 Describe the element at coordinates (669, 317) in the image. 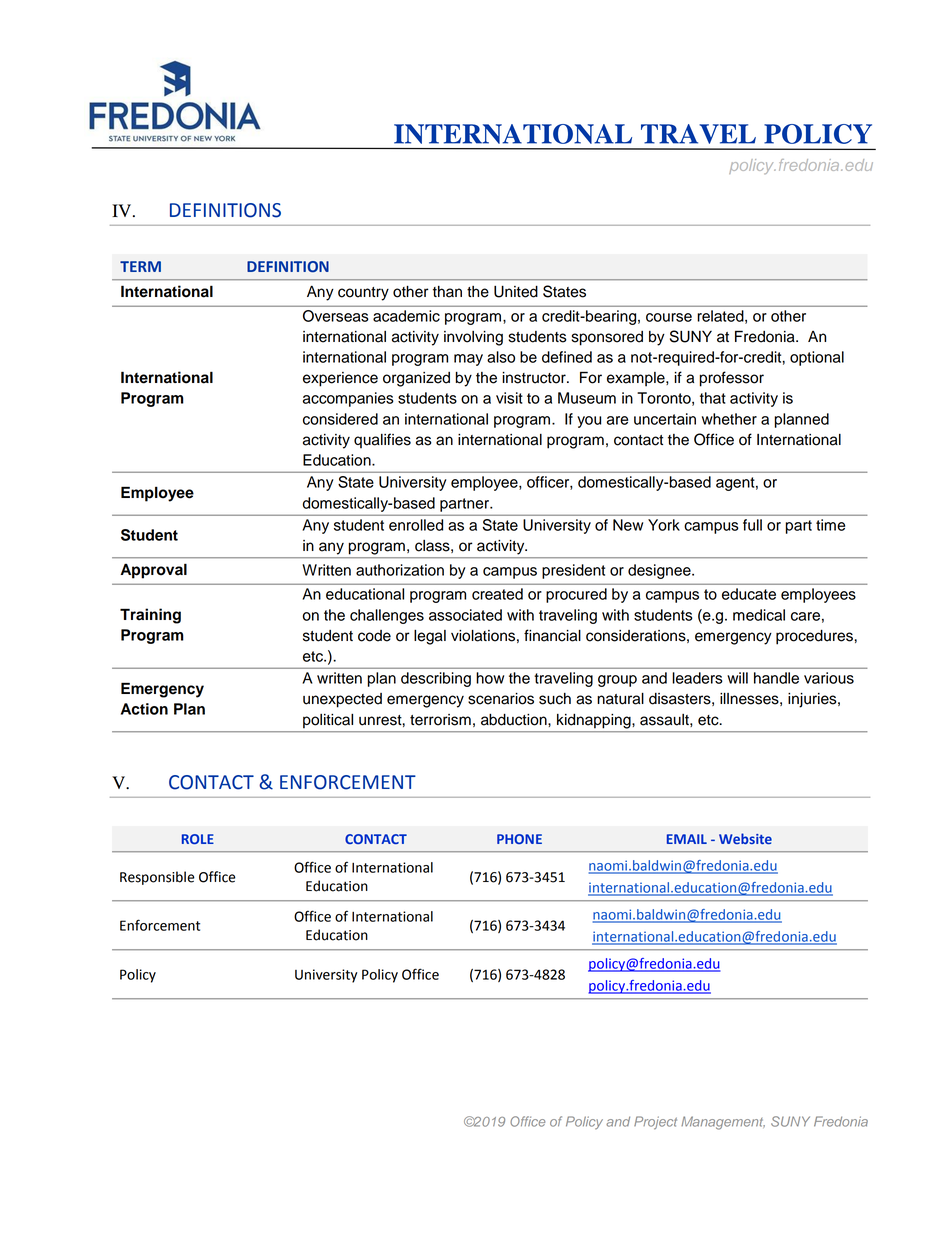

I see `course` at that location.
